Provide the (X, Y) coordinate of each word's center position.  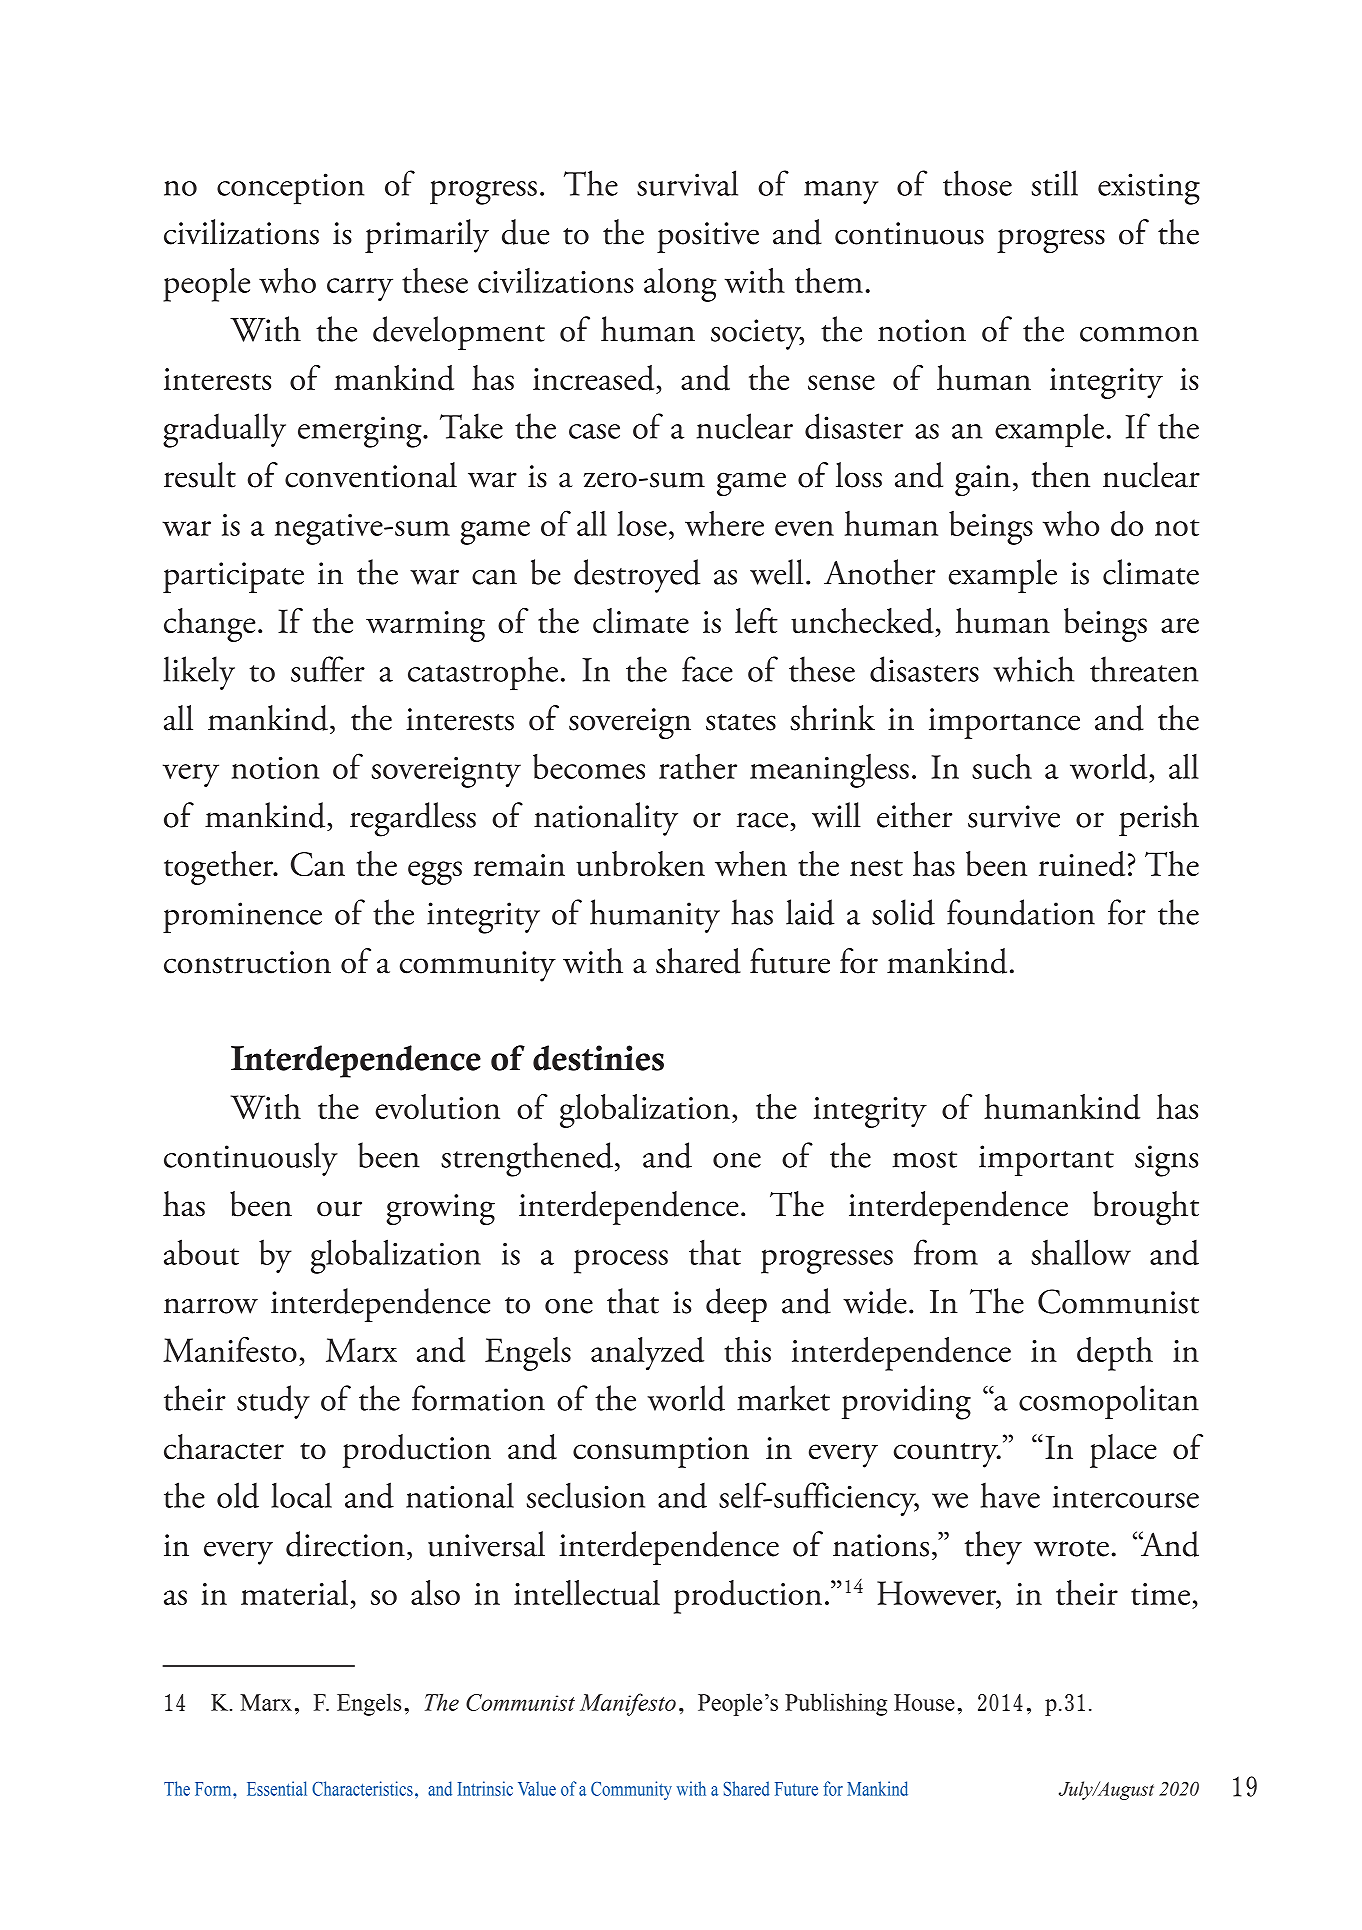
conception (290, 189)
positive (708, 237)
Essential (277, 1788)
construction (247, 962)
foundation (1021, 912)
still (1055, 183)
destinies (598, 1058)
